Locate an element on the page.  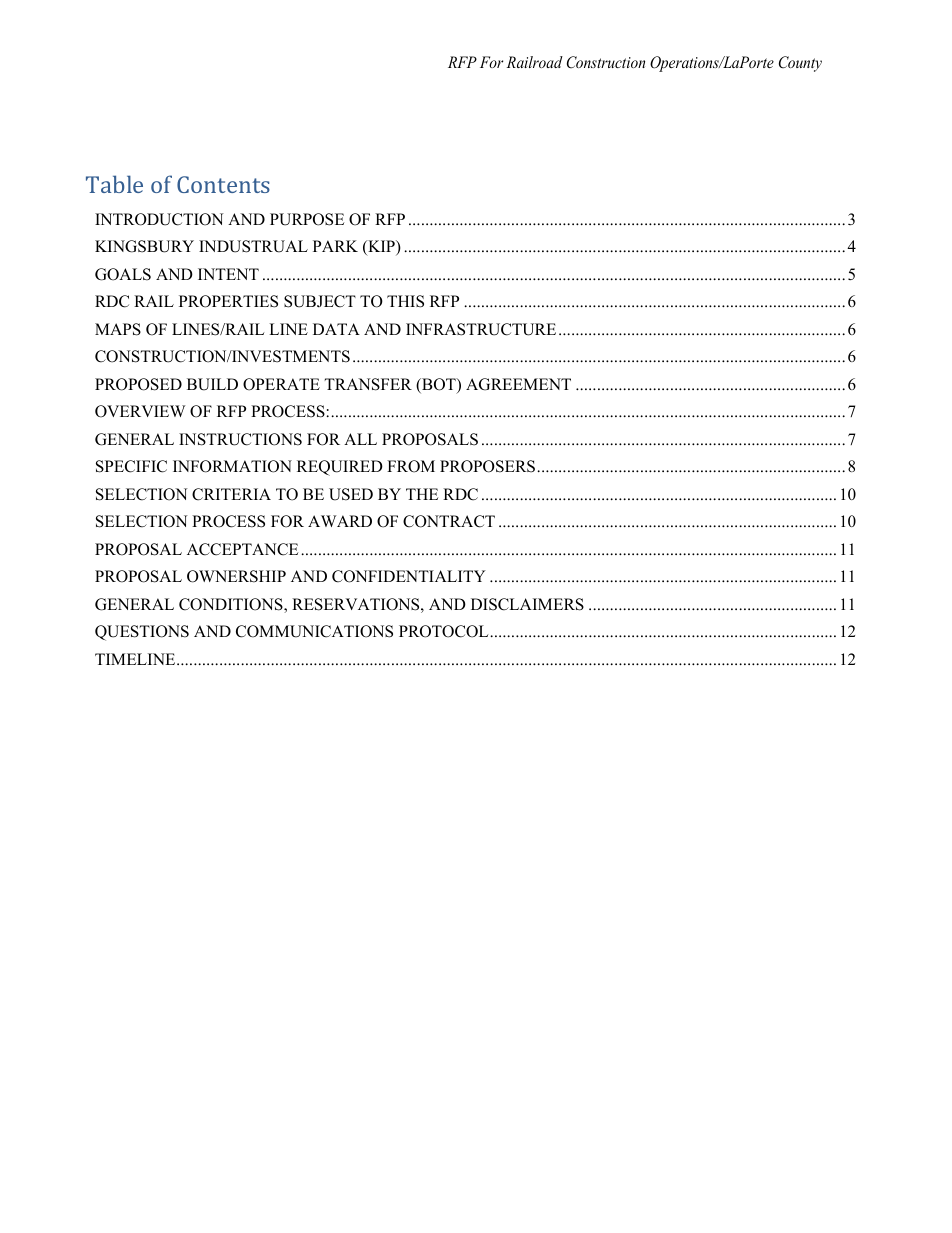
AGREEMENT is located at coordinates (518, 384).
